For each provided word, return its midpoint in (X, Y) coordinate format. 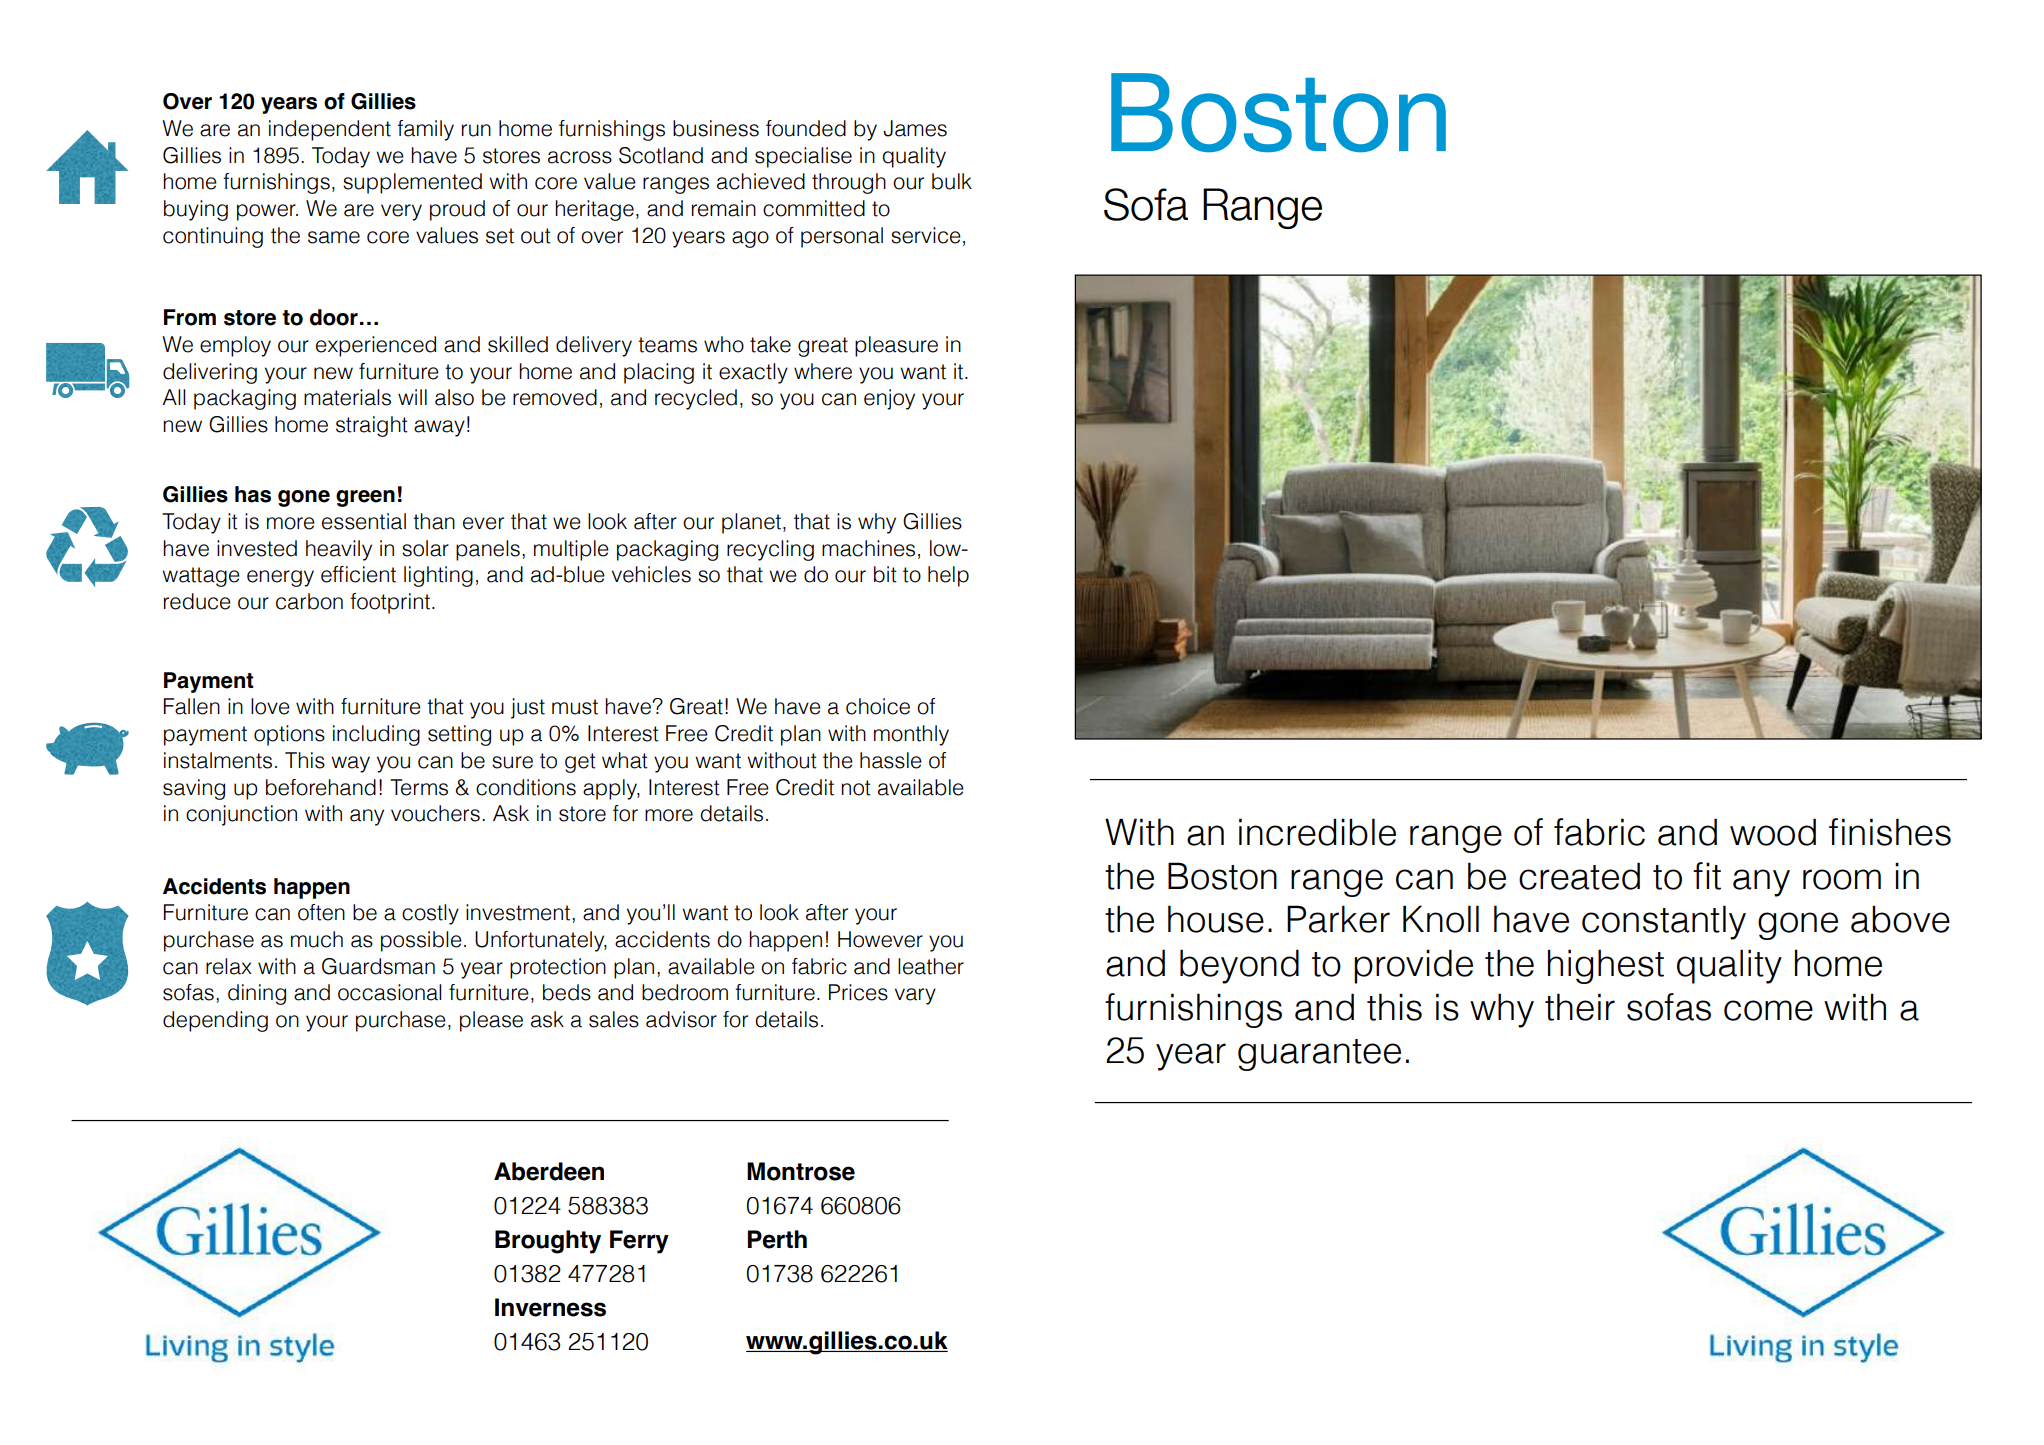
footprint (391, 603)
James (915, 128)
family (425, 130)
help (948, 576)
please (491, 1021)
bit (885, 574)
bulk (952, 181)
